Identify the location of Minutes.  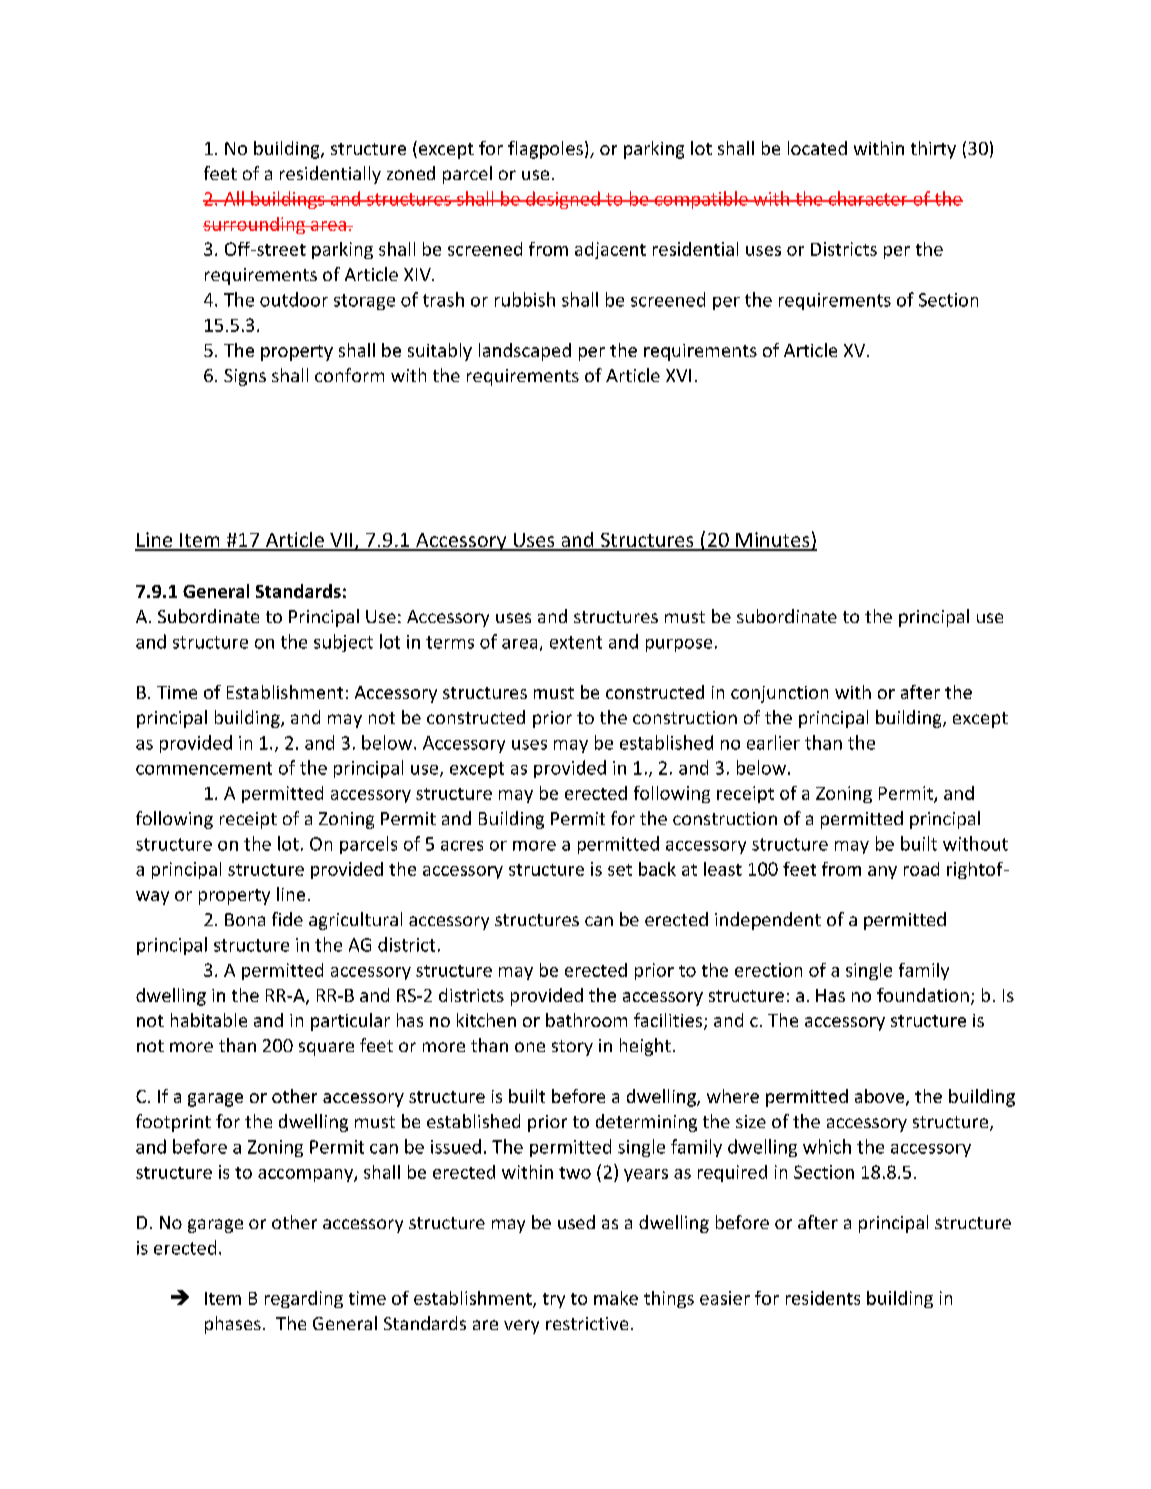
(773, 541).
